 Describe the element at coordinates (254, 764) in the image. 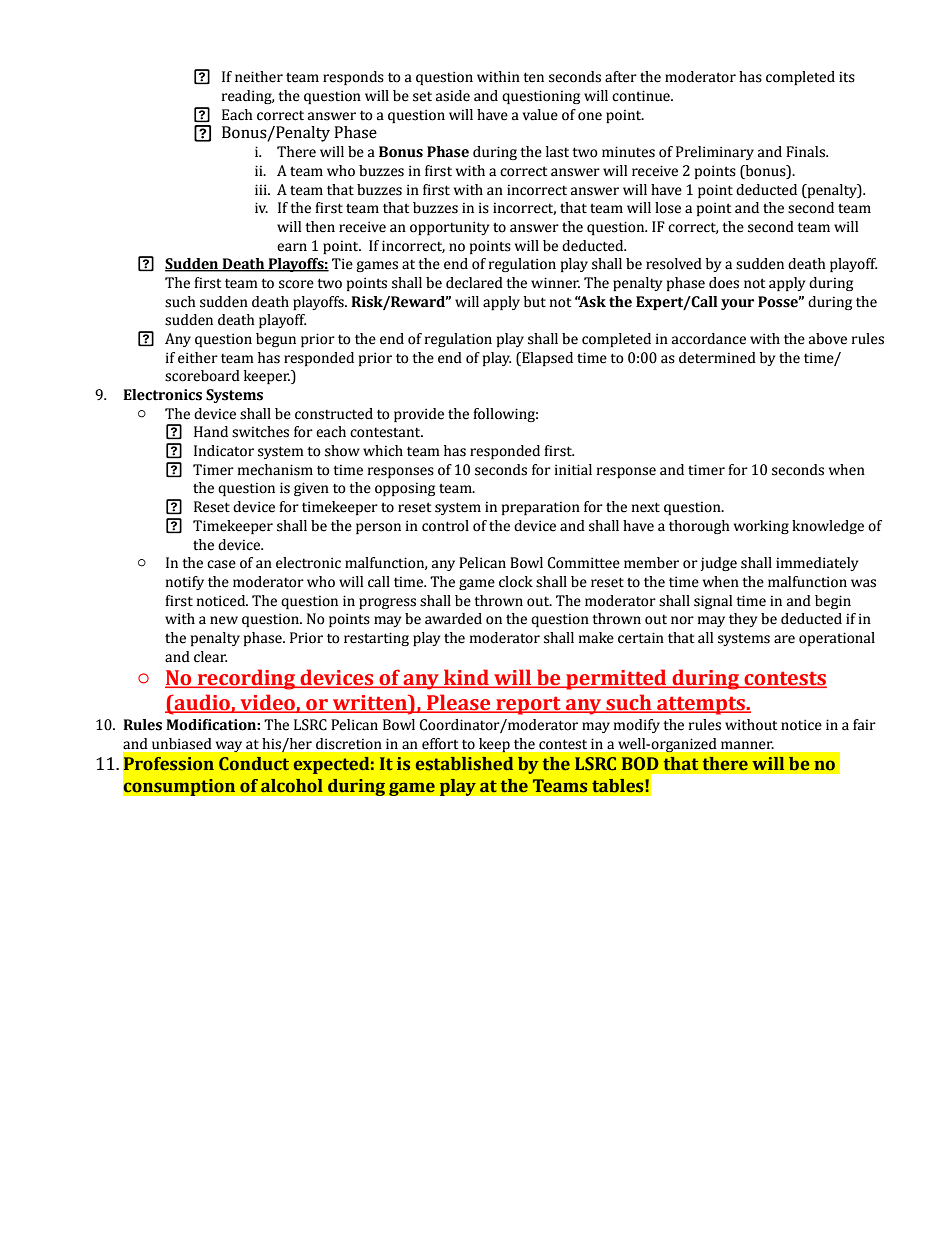

I see `Conduct` at that location.
